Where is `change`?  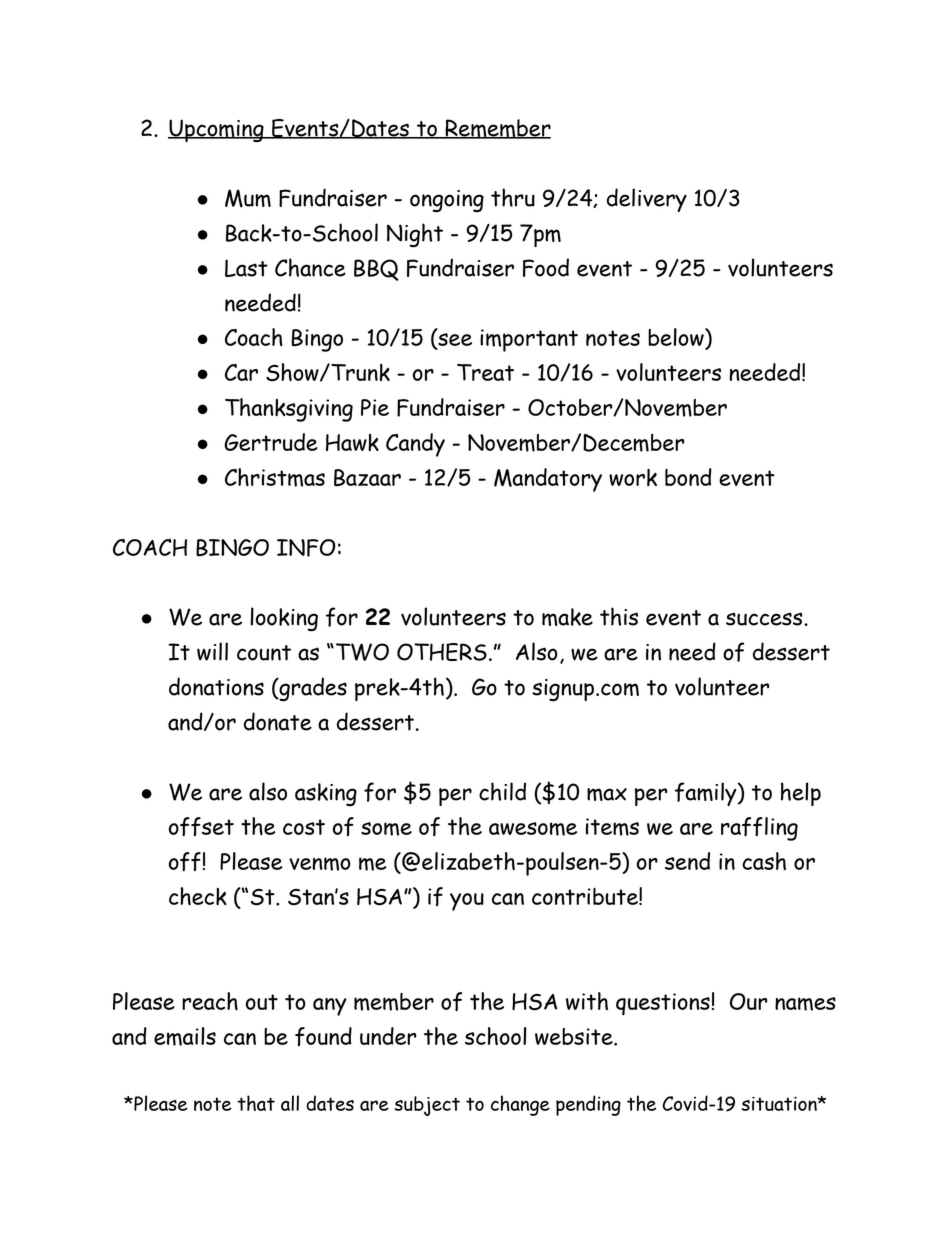
change is located at coordinates (520, 1105).
